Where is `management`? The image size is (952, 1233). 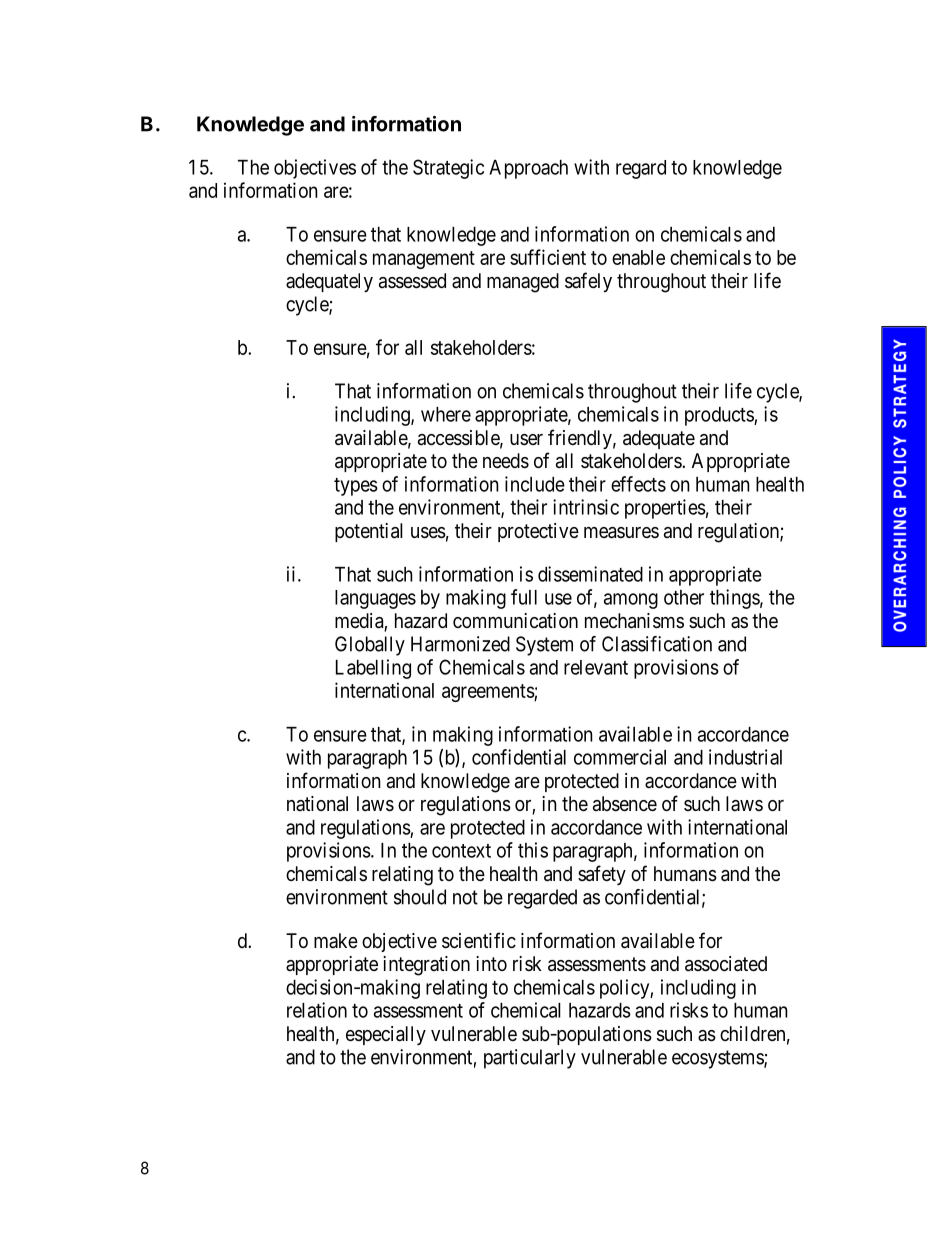 management is located at coordinates (424, 260).
